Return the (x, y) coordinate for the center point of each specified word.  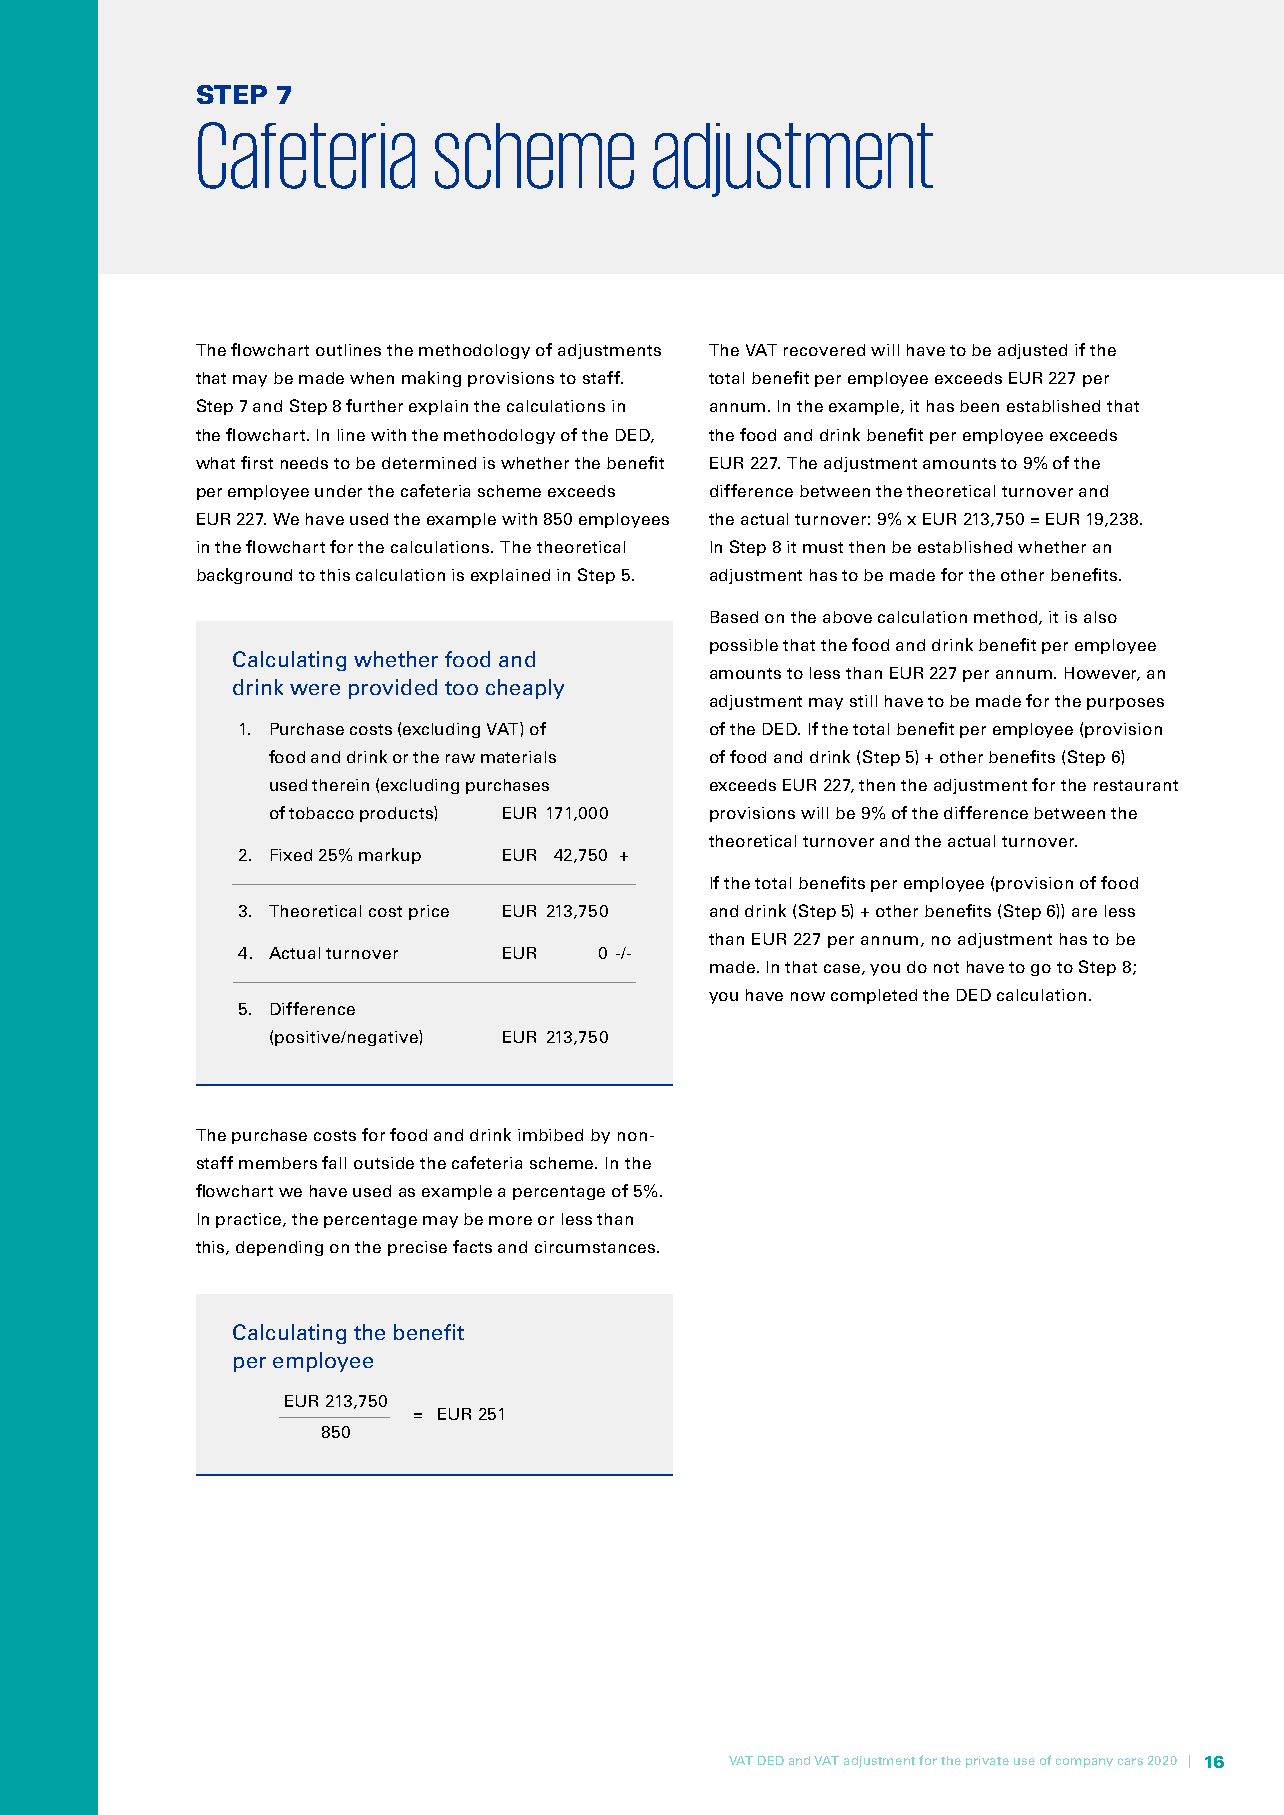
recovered (824, 350)
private (987, 1762)
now (808, 996)
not (946, 967)
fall (334, 1162)
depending (279, 1248)
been (979, 406)
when (372, 378)
